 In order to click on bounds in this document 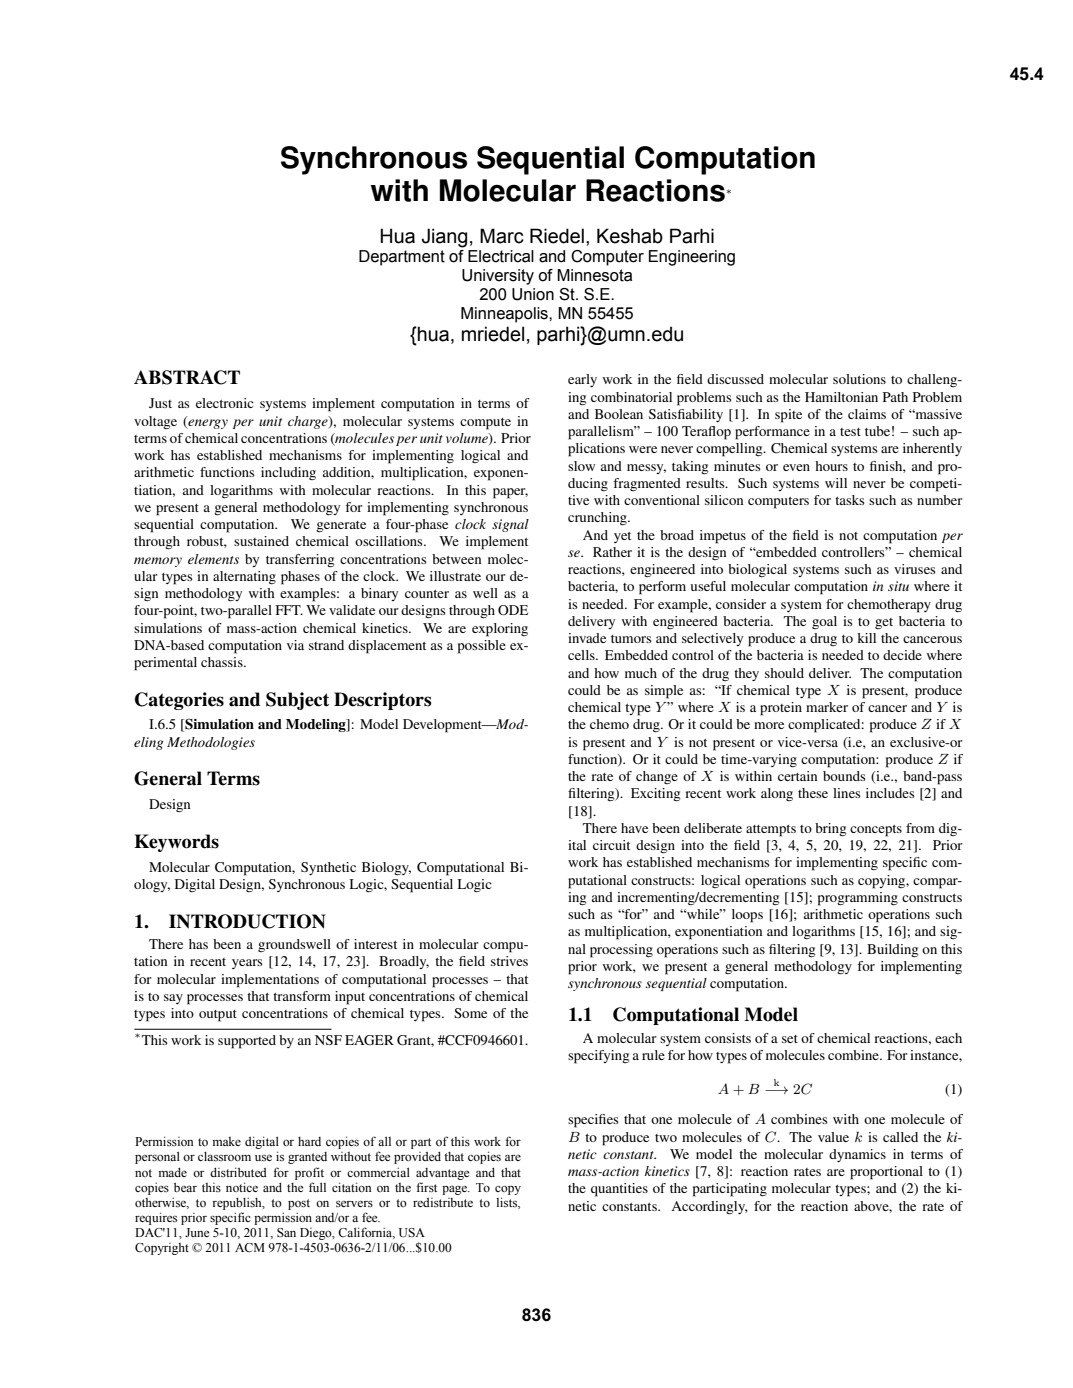, I will do `click(844, 776)`.
